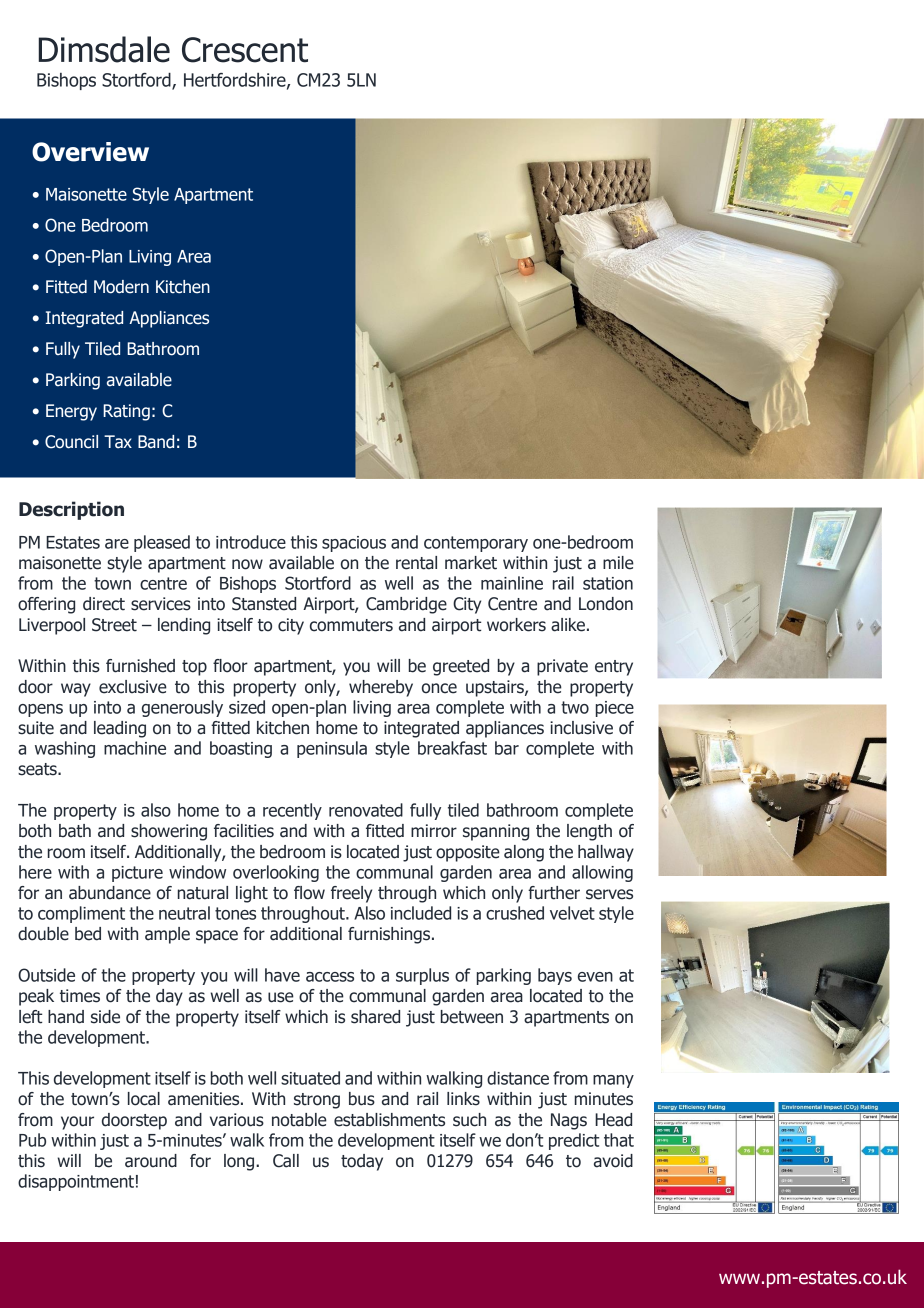 The height and width of the screenshot is (1308, 924). I want to click on commuters, so click(351, 625).
